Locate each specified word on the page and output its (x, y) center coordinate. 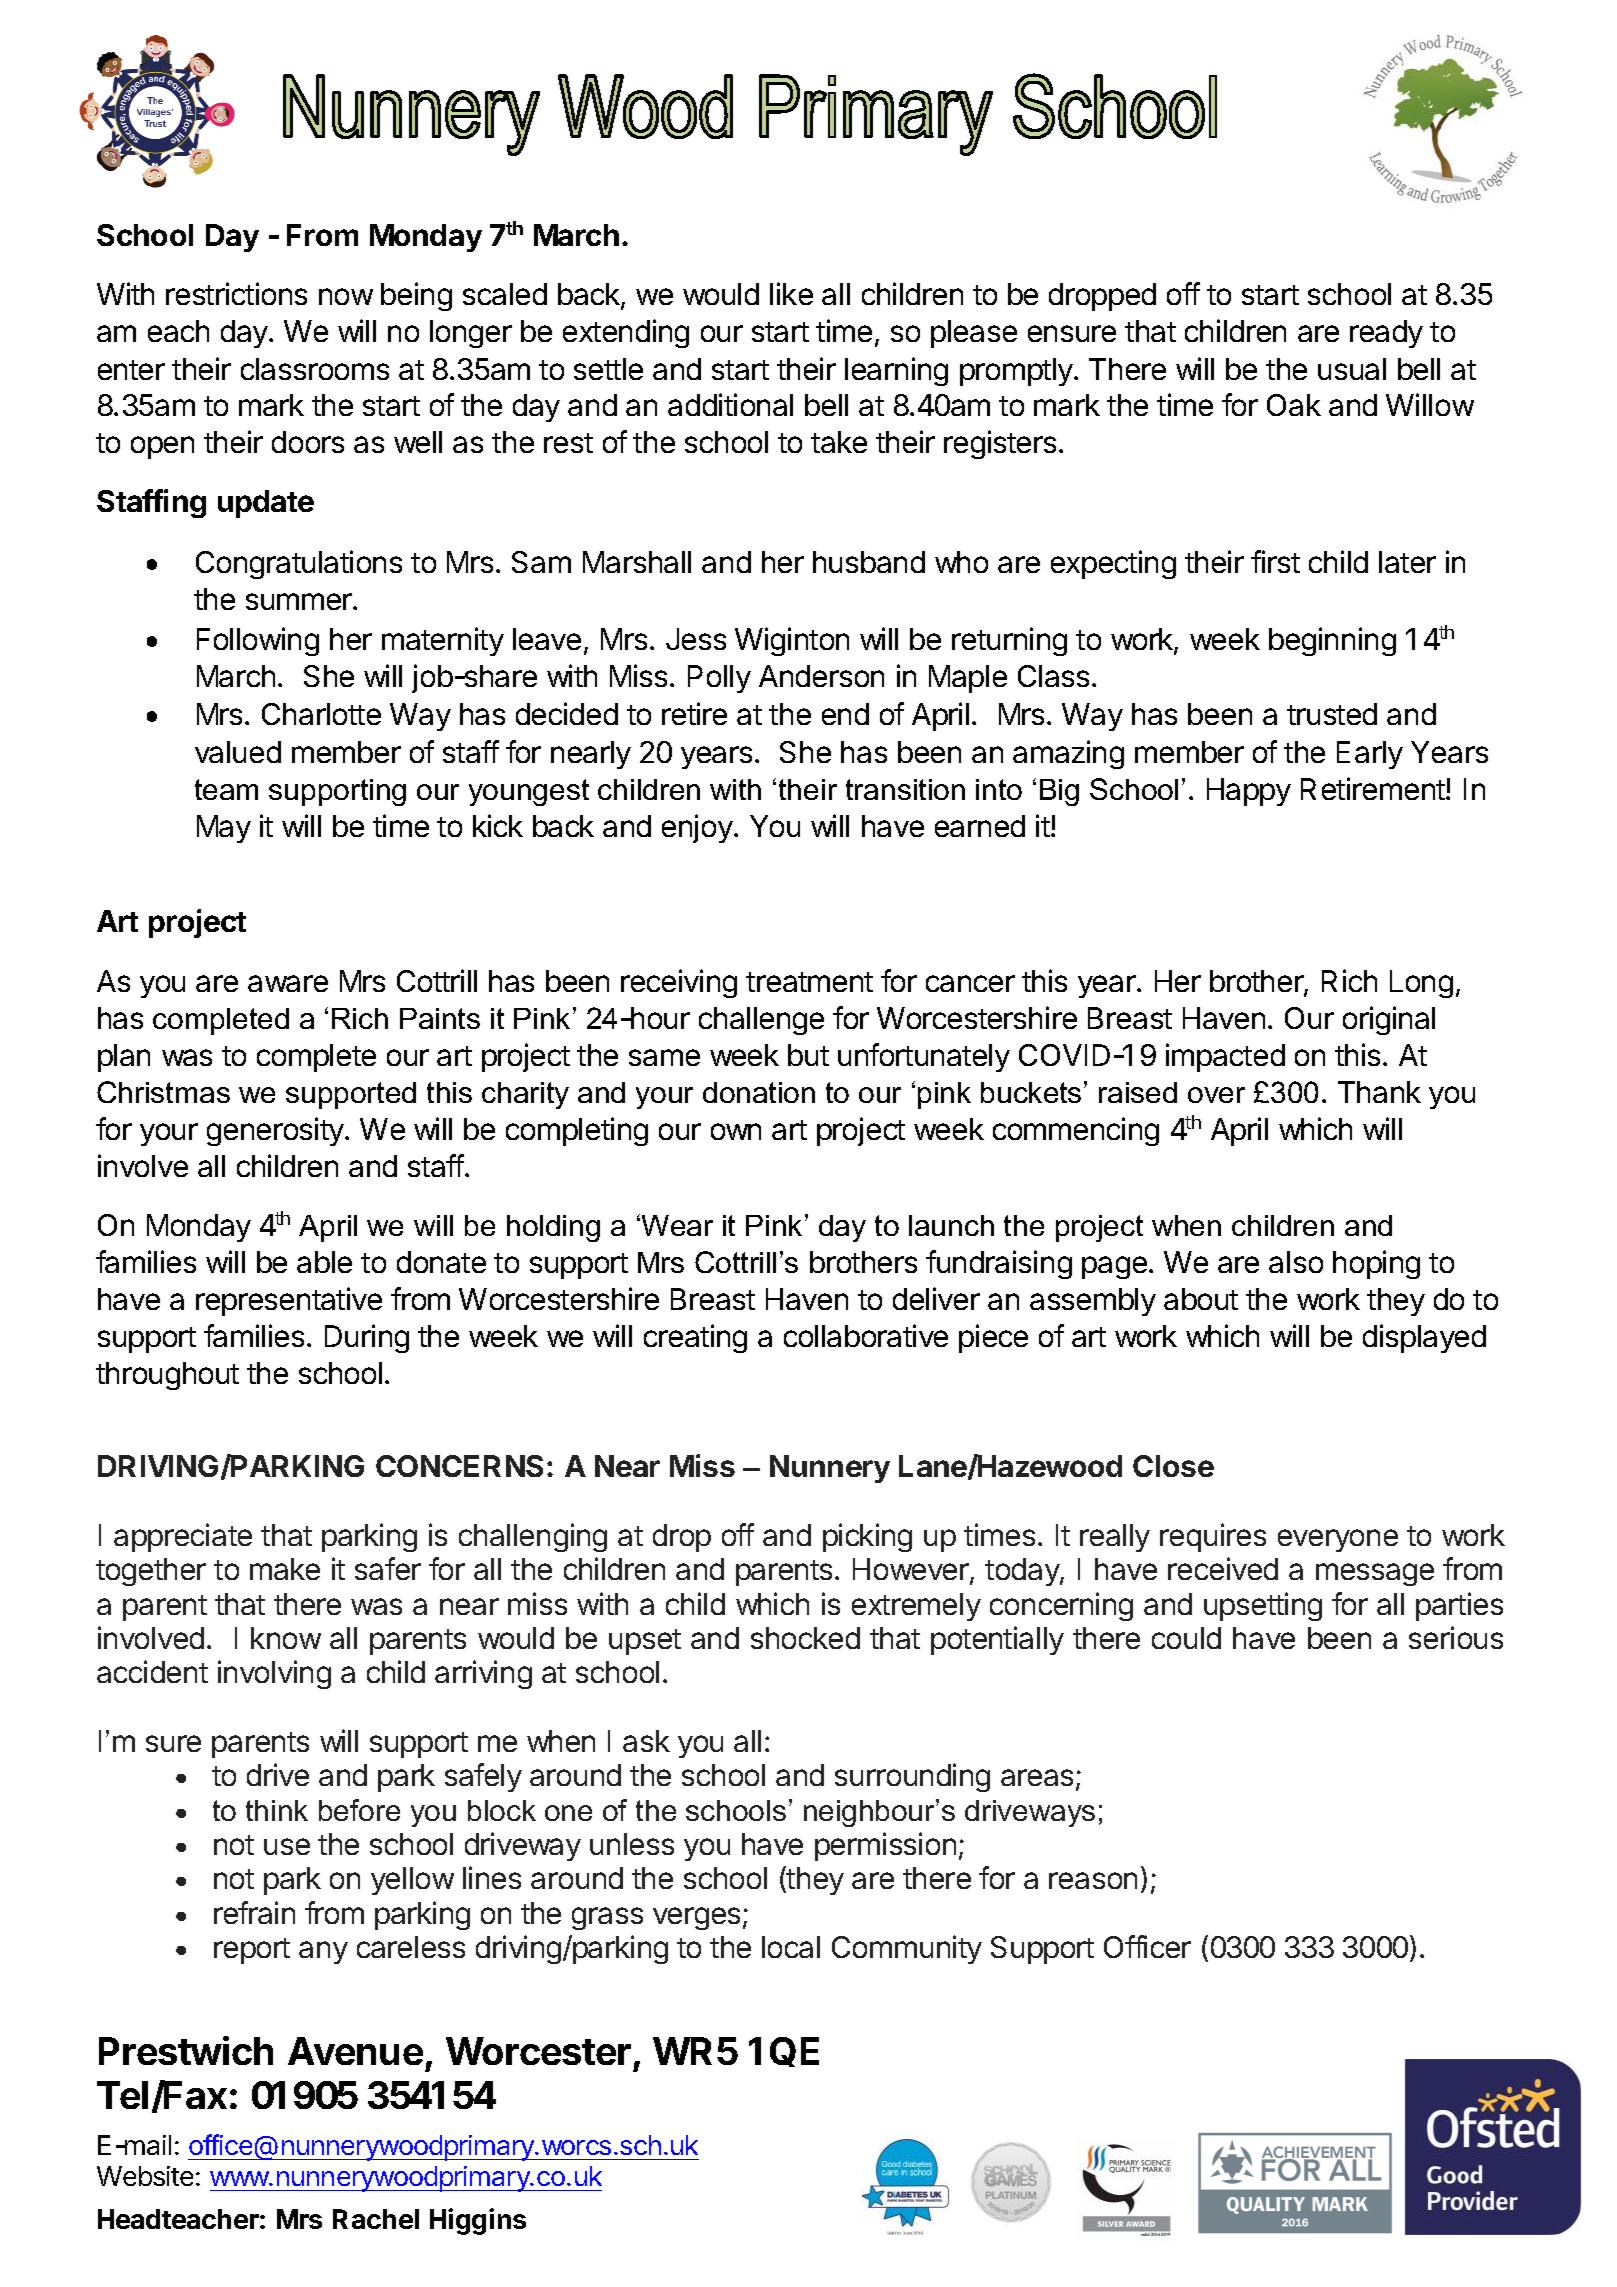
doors (308, 442)
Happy (1249, 792)
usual (1352, 369)
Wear (676, 1225)
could (1186, 1638)
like (791, 293)
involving (274, 1674)
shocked (805, 1638)
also (1296, 1262)
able (324, 1262)
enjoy (697, 828)
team (226, 789)
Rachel (376, 2219)
